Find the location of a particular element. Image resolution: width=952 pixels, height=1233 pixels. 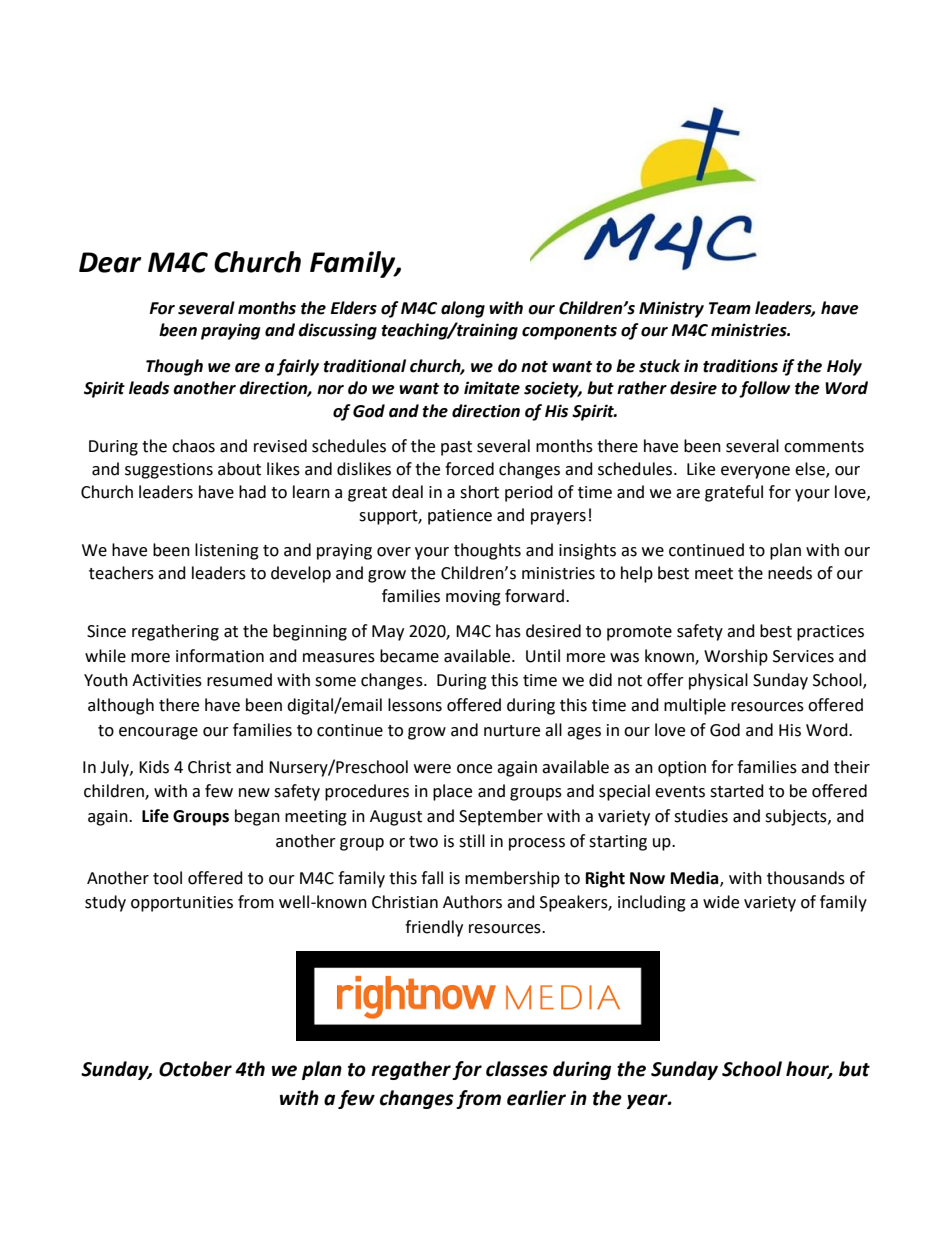

earlier is located at coordinates (536, 1098).
